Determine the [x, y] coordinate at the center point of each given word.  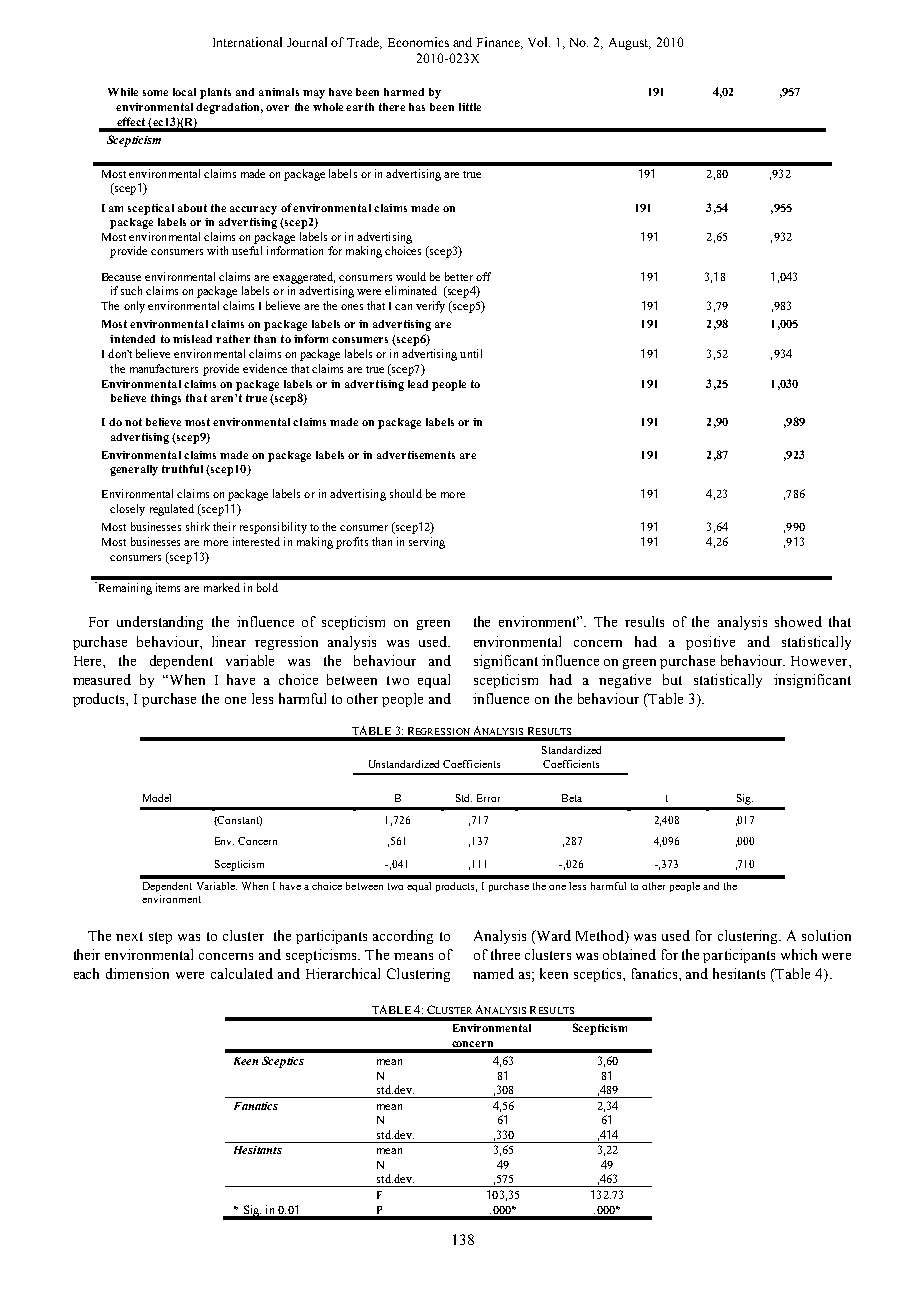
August [630, 44]
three [505, 954]
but [672, 679]
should [406, 493]
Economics [418, 42]
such [131, 290]
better [459, 276]
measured [102, 679]
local [184, 92]
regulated [172, 510]
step [160, 938]
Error [488, 798]
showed [798, 621]
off [483, 276]
